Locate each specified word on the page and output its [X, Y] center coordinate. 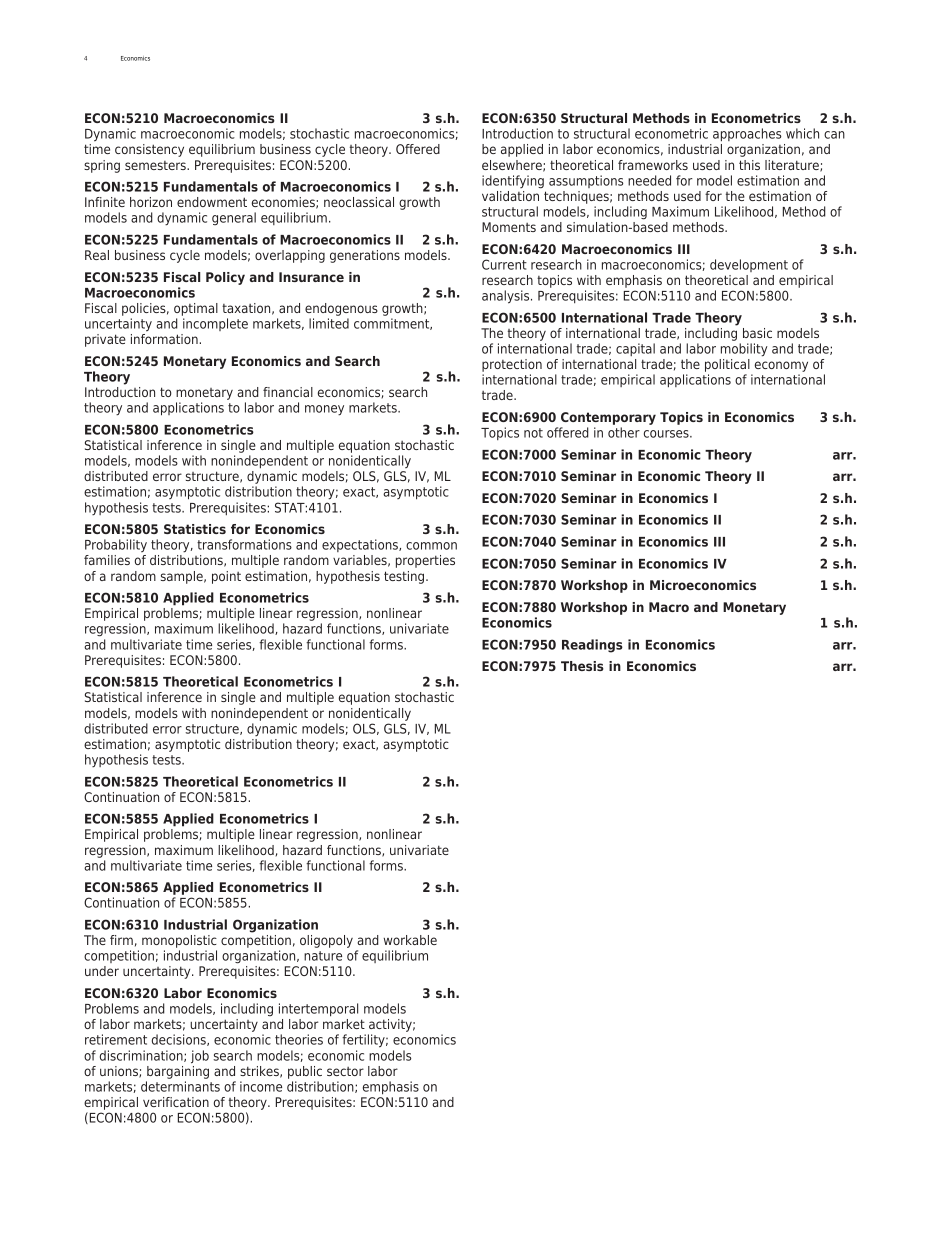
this [749, 165]
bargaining [178, 1071]
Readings [592, 646]
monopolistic [179, 943]
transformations [244, 544]
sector [345, 1071]
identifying [513, 182]
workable [410, 940]
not [533, 433]
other [624, 432]
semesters [156, 165]
